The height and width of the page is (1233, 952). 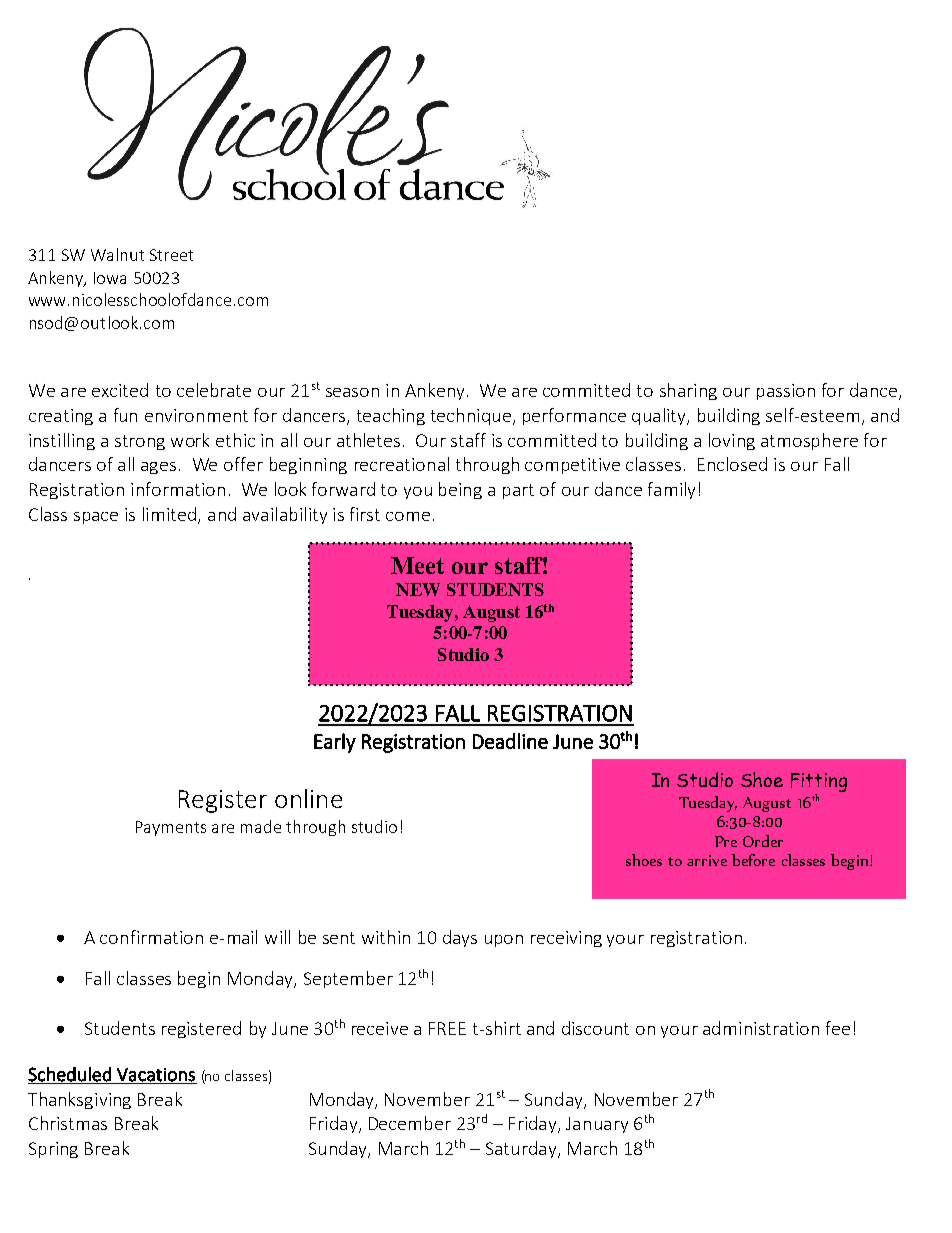 I want to click on Iowa, so click(x=110, y=278).
